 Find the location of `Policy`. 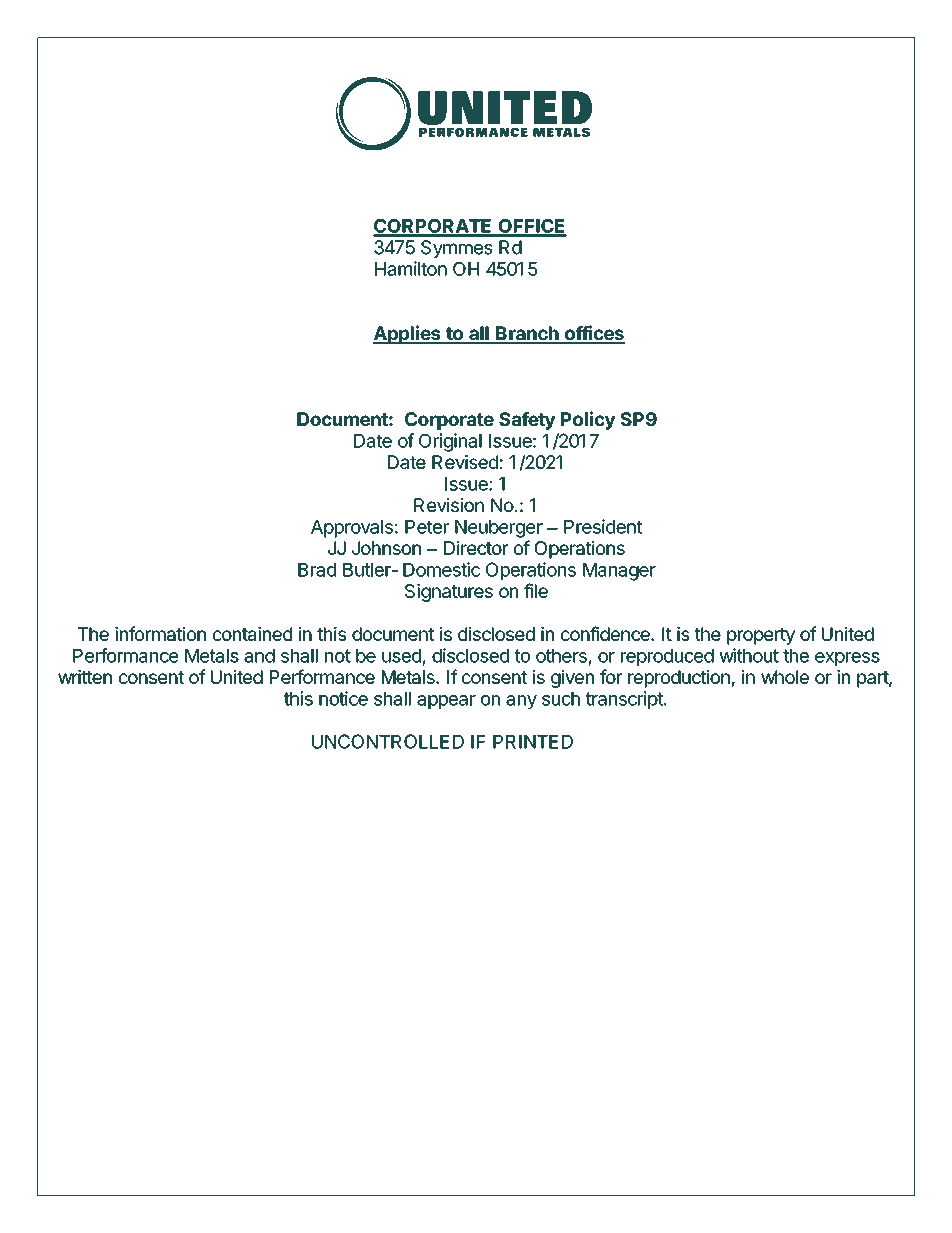

Policy is located at coordinates (588, 420).
